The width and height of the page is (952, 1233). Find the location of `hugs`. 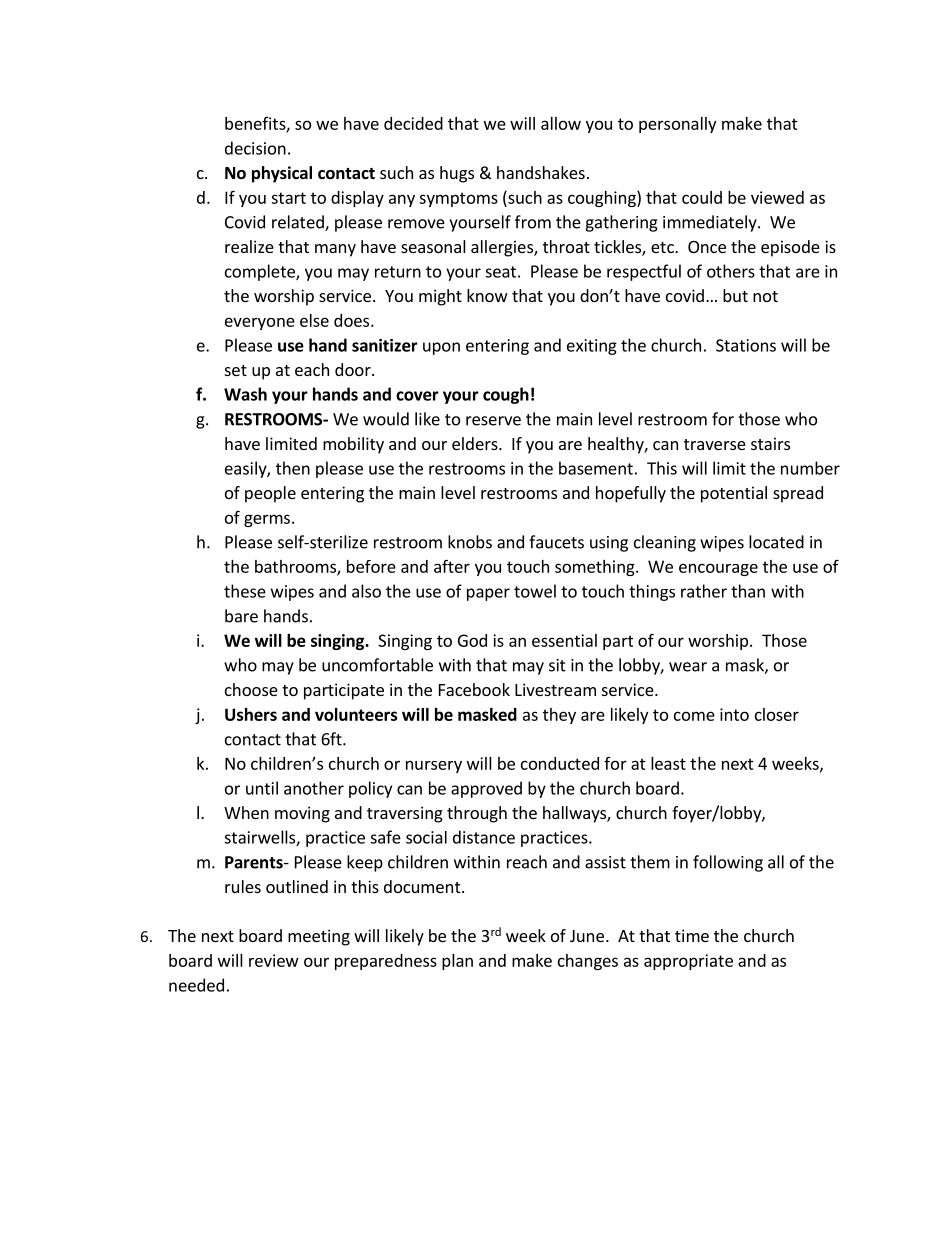

hugs is located at coordinates (457, 174).
